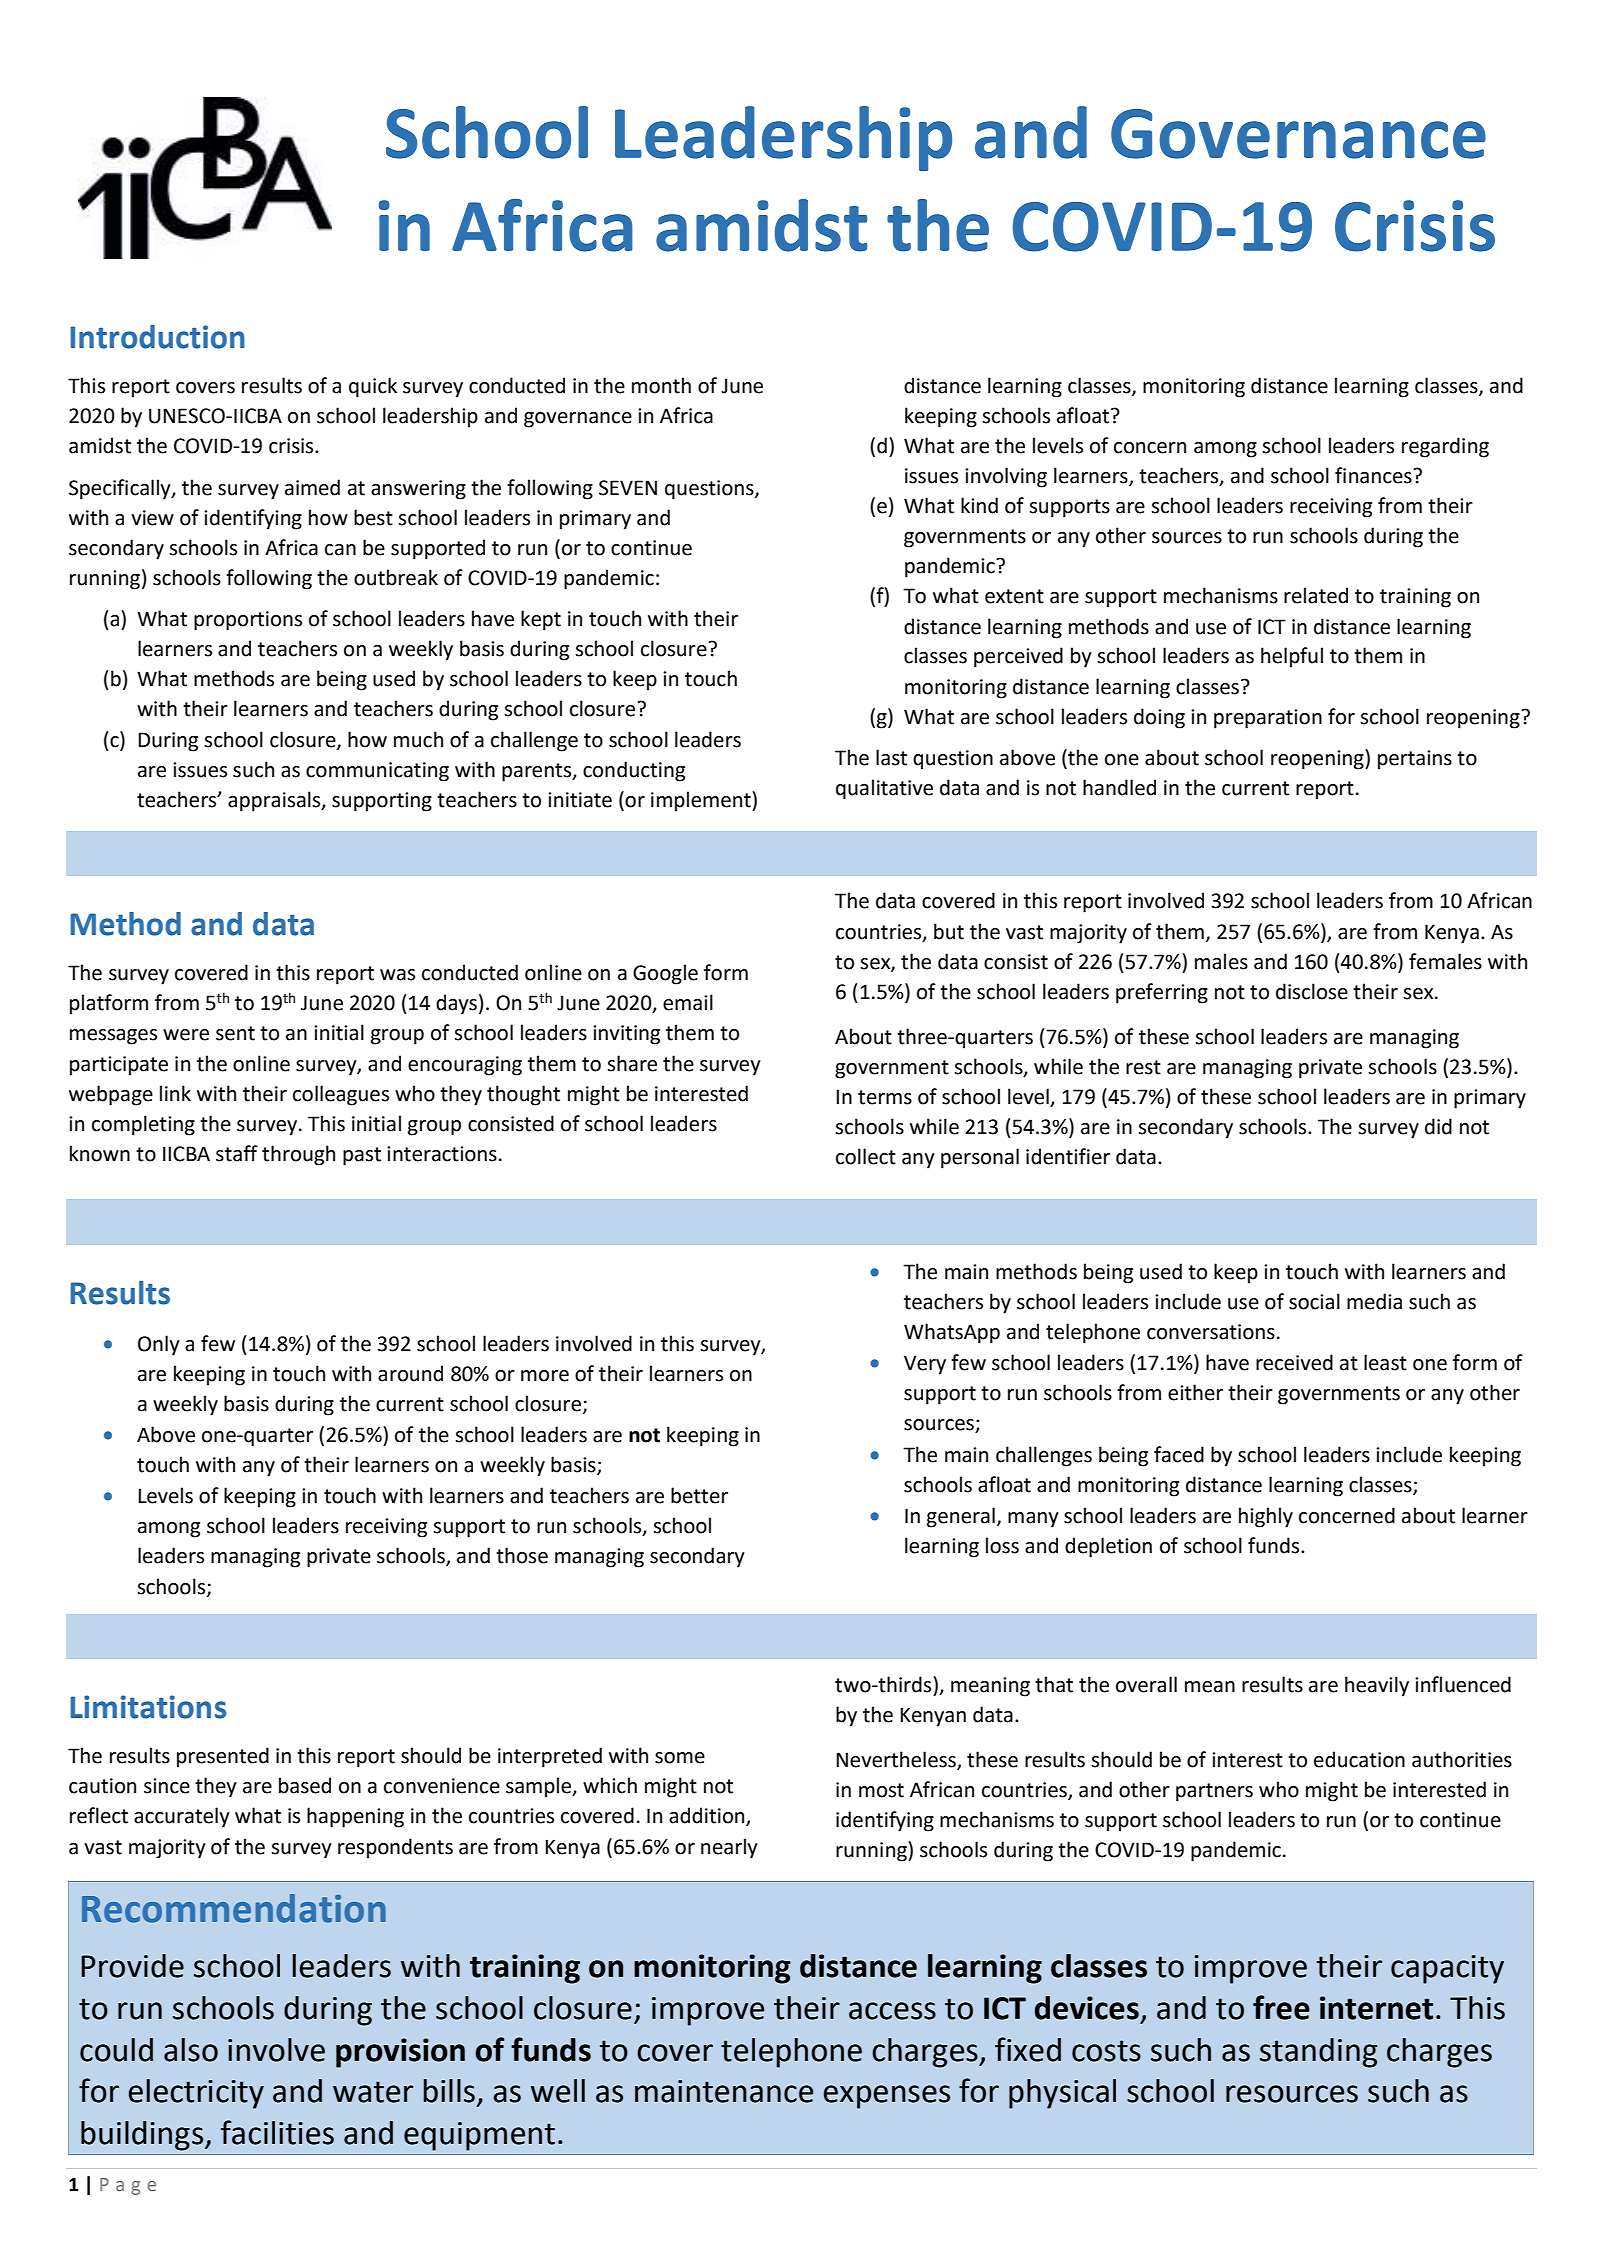 Image resolution: width=1602 pixels, height=2265 pixels. What do you see at coordinates (298, 1155) in the screenshot?
I see `through` at bounding box center [298, 1155].
